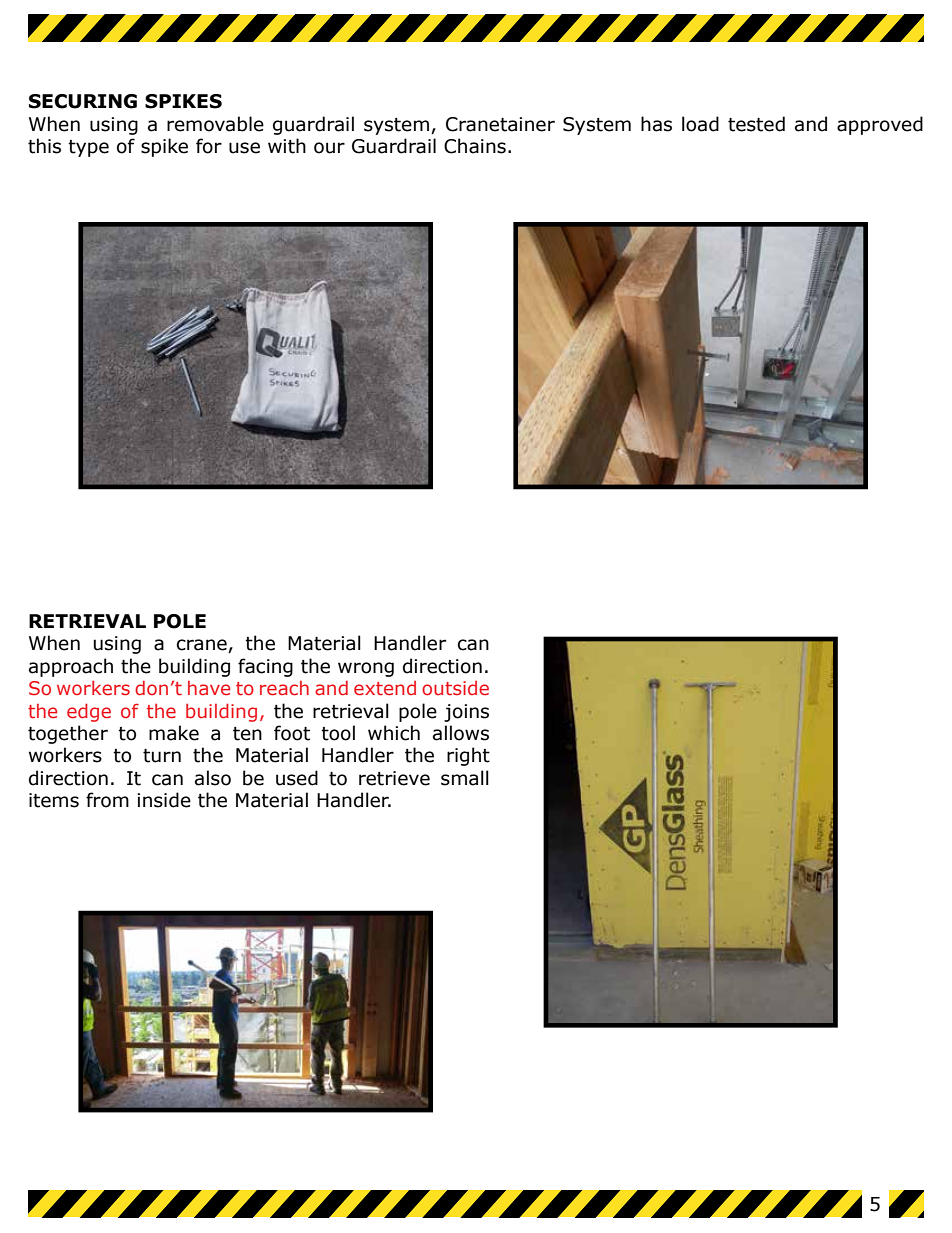  What do you see at coordinates (215, 124) in the screenshot?
I see `removable` at bounding box center [215, 124].
